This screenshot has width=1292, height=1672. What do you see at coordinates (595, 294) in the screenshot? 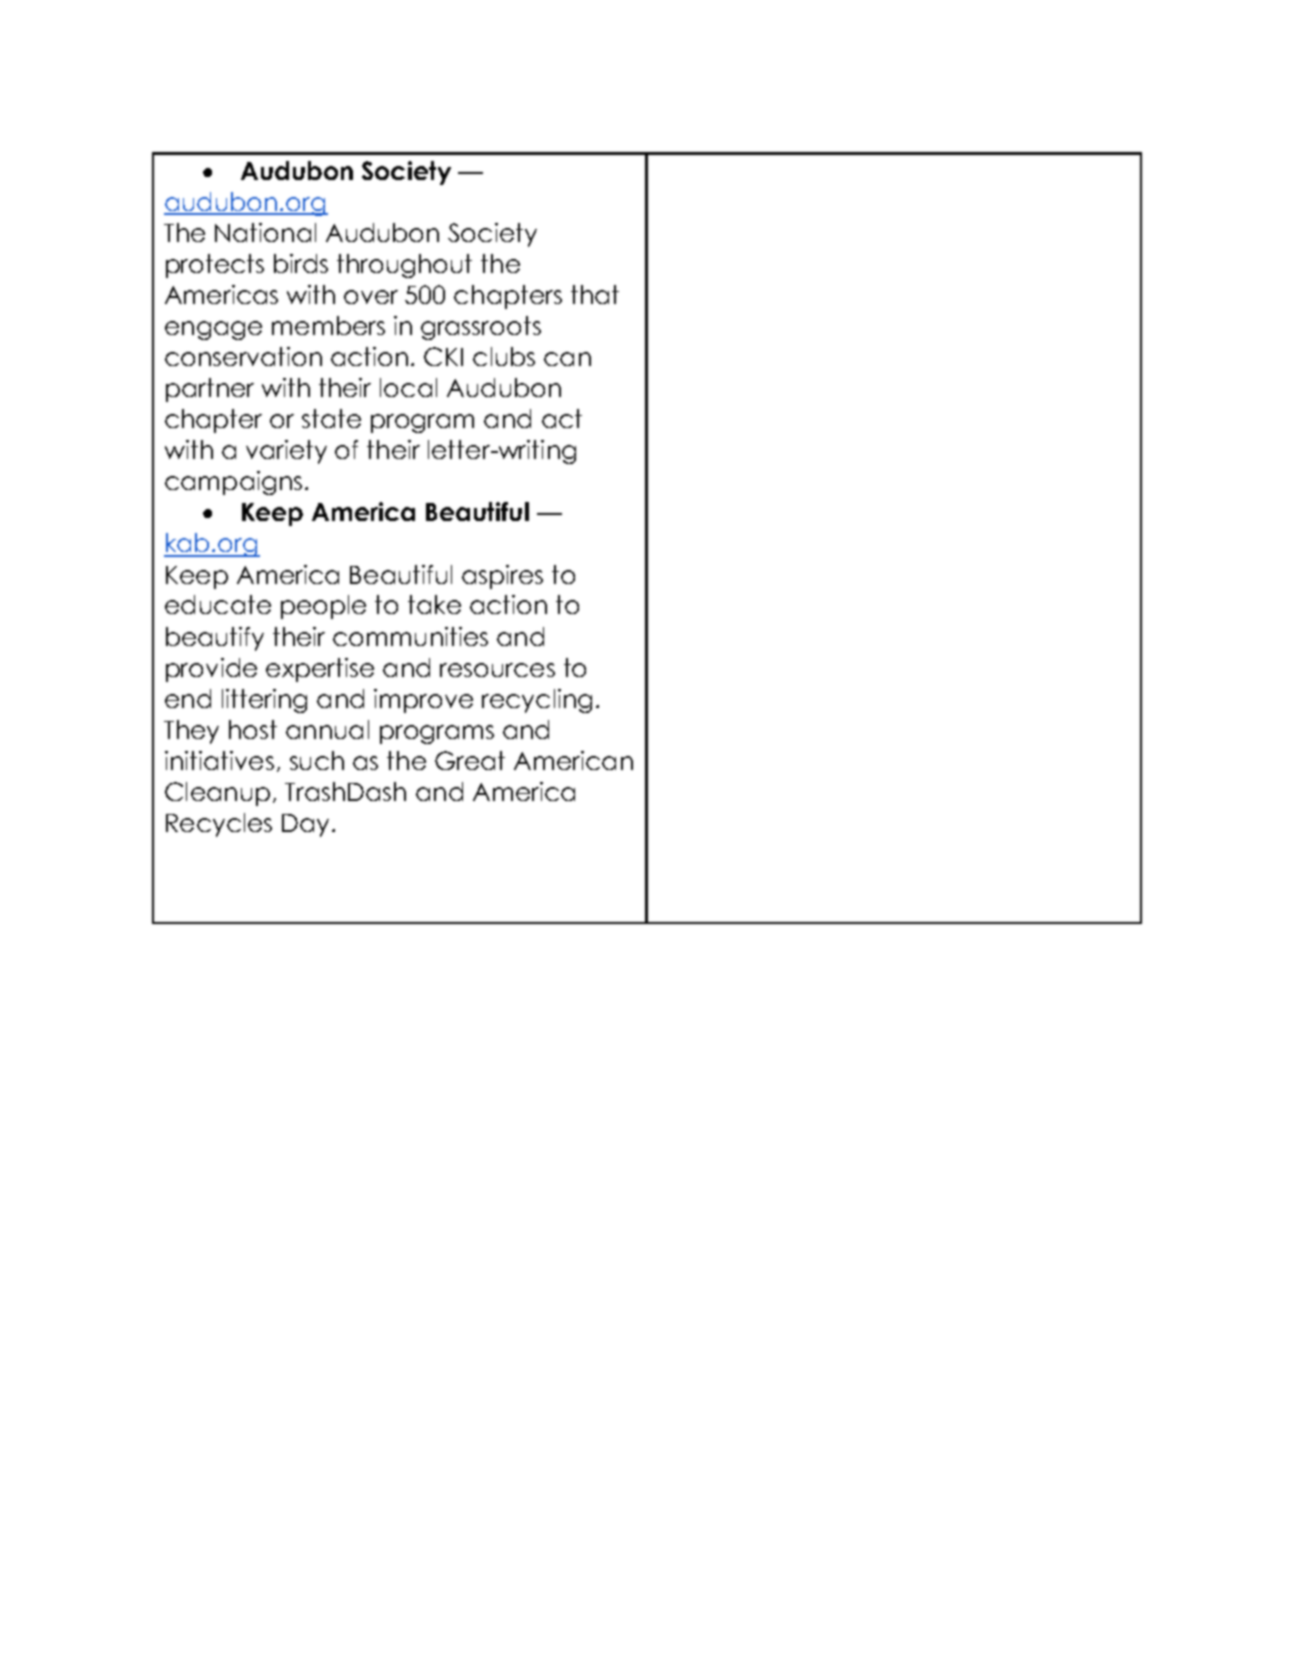
I see `that` at bounding box center [595, 294].
